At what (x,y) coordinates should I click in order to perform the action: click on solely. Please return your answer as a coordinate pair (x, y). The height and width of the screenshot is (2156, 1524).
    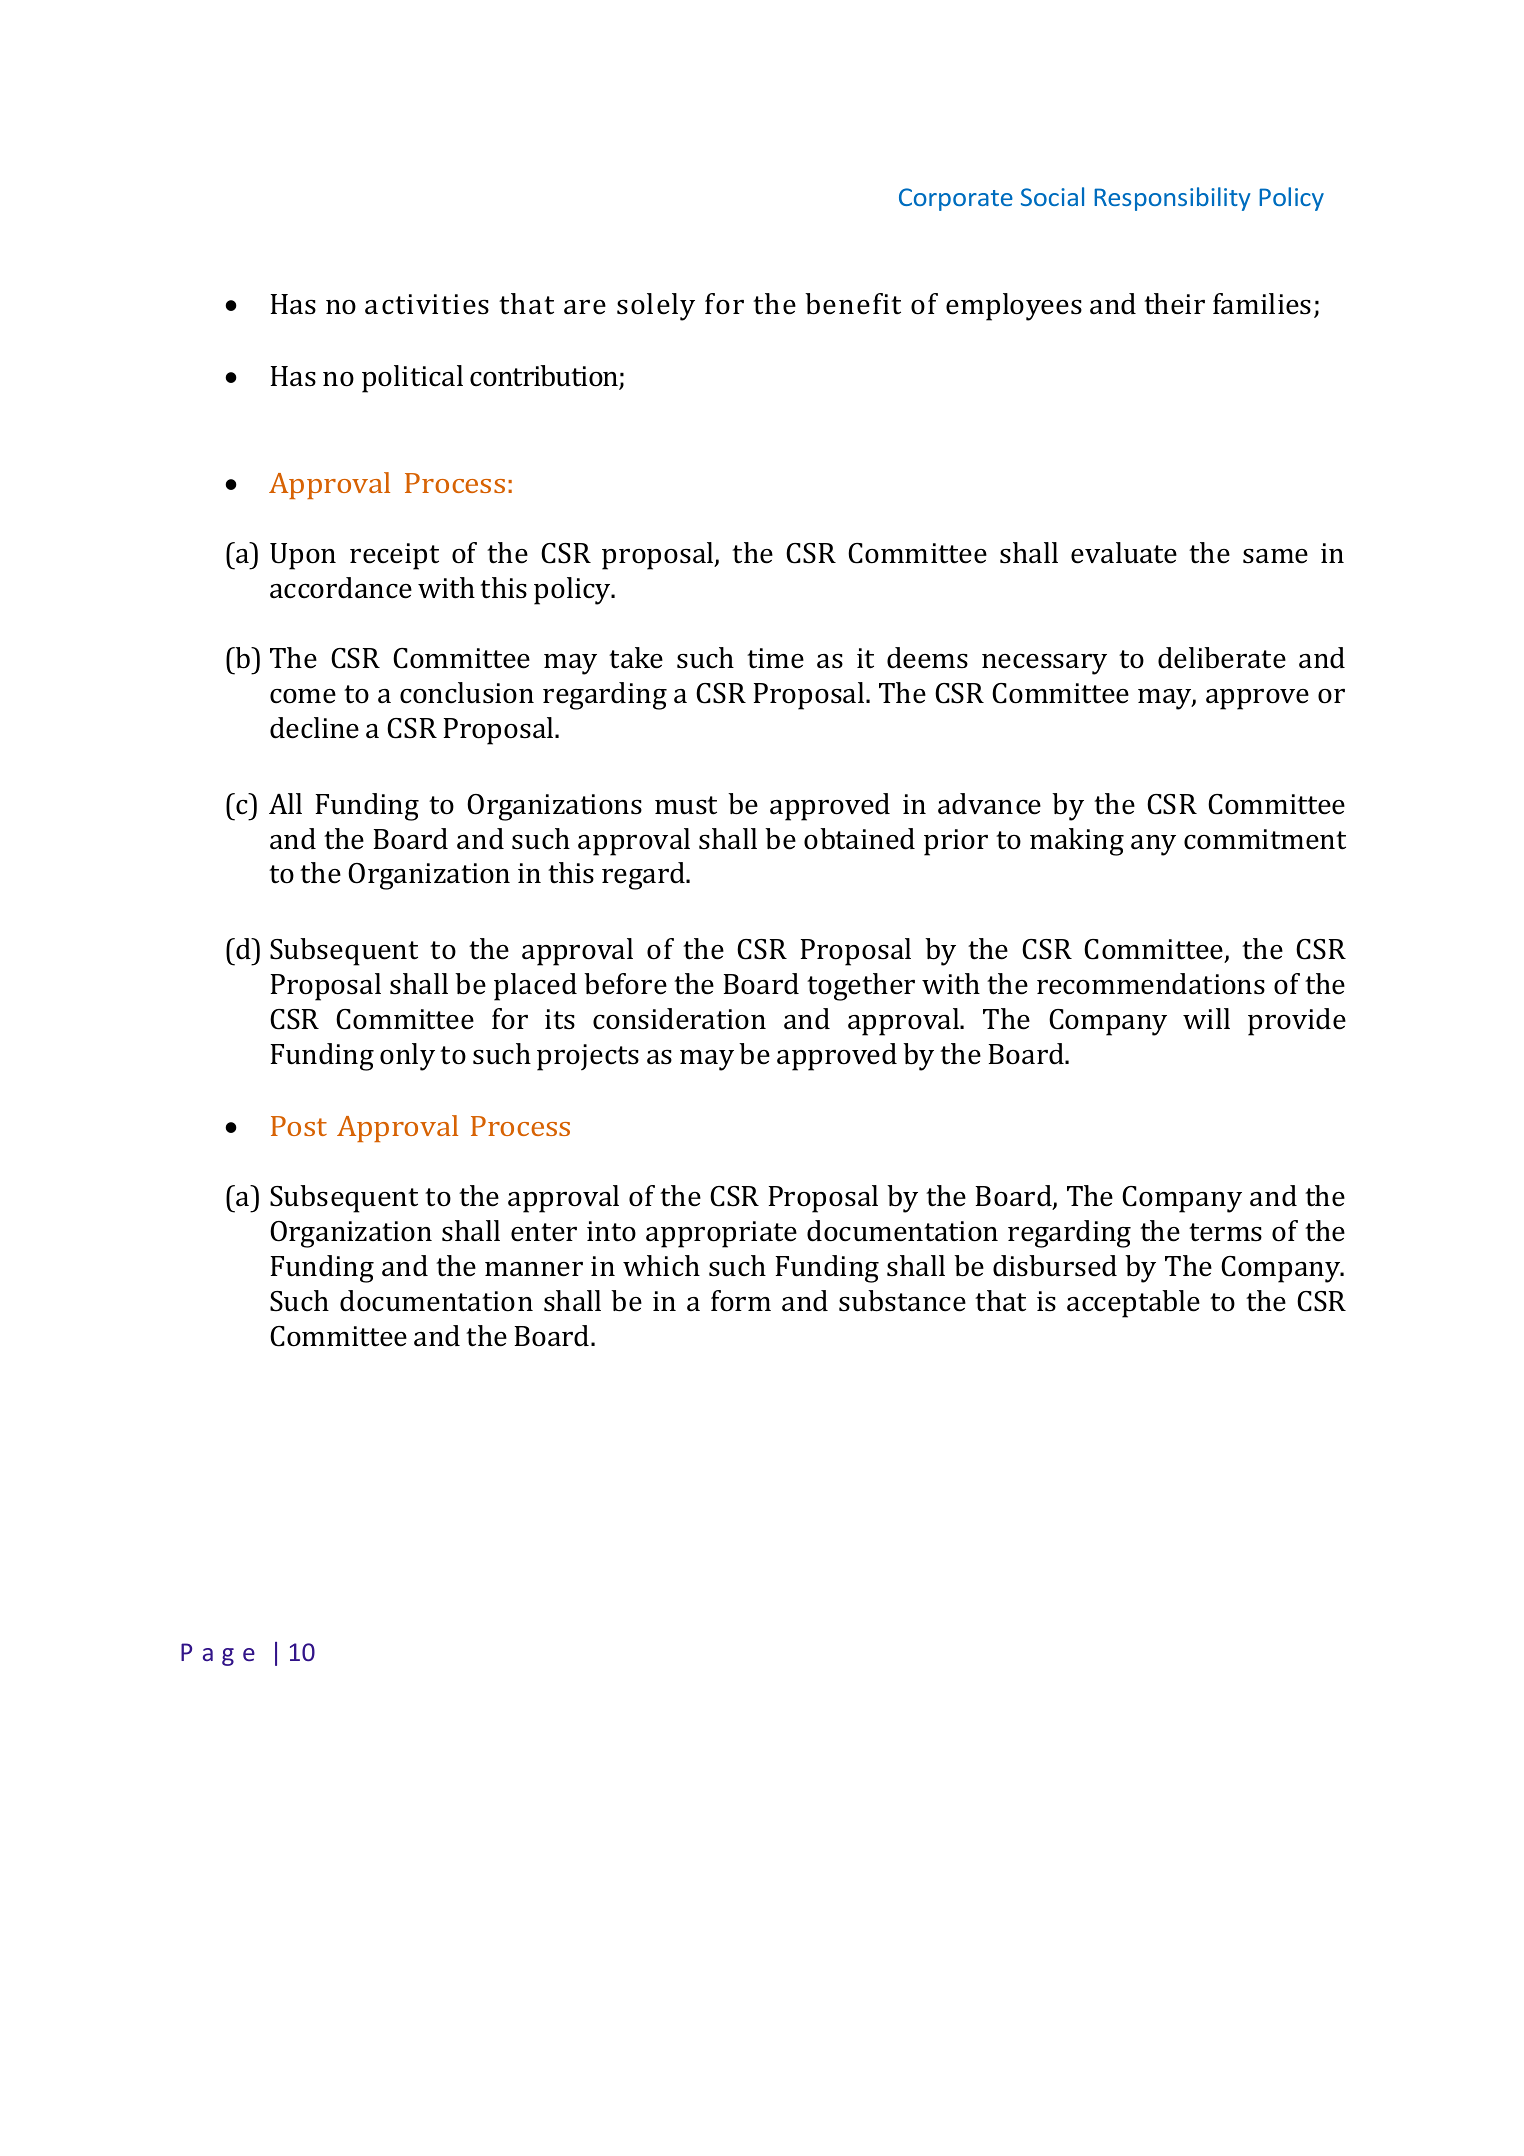
    Looking at the image, I should click on (656, 307).
